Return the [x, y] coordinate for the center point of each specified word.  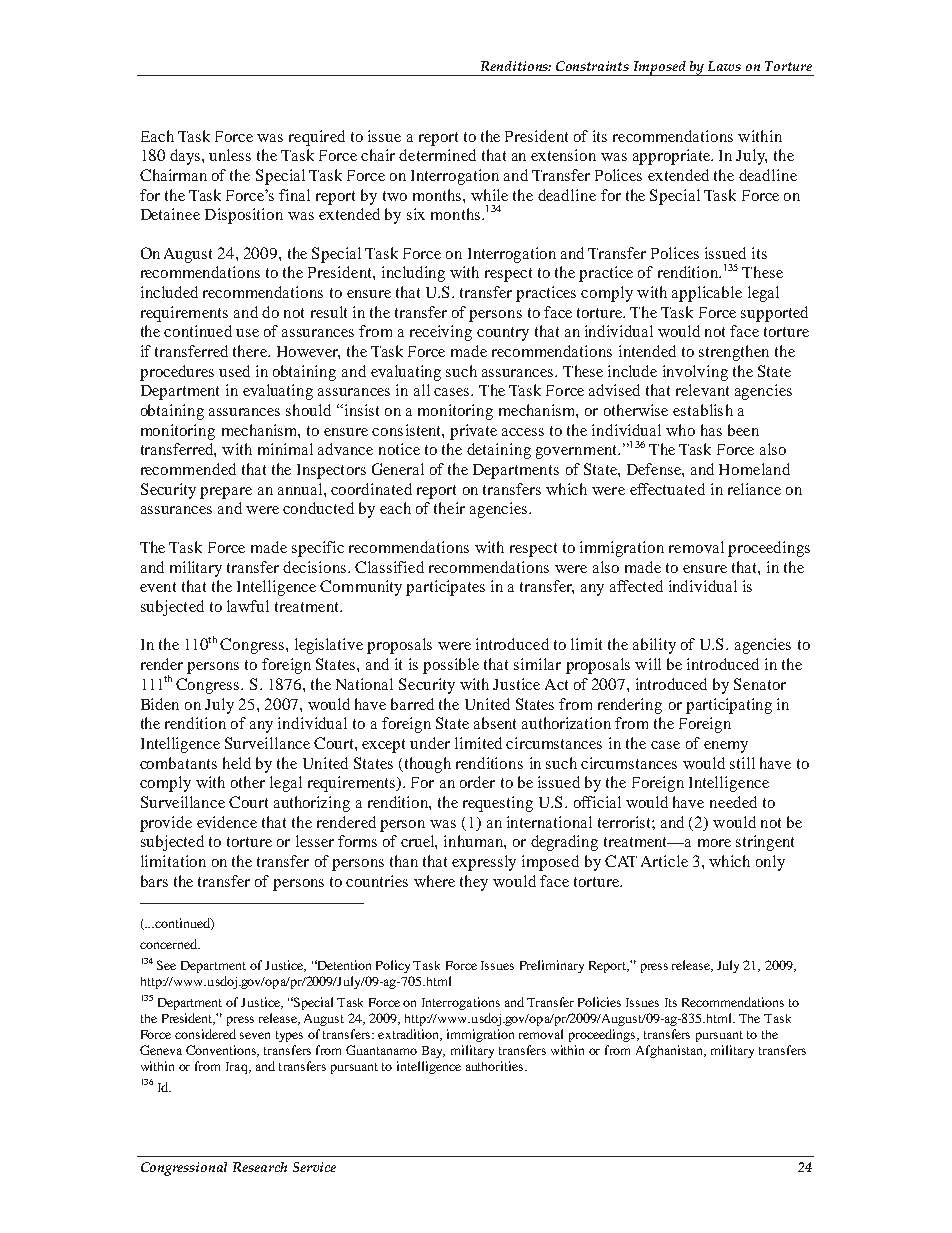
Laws [724, 66]
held [237, 763]
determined [437, 155]
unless [230, 155]
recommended [188, 469]
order [477, 782]
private [473, 432]
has [711, 430]
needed [733, 802]
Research [260, 1167]
